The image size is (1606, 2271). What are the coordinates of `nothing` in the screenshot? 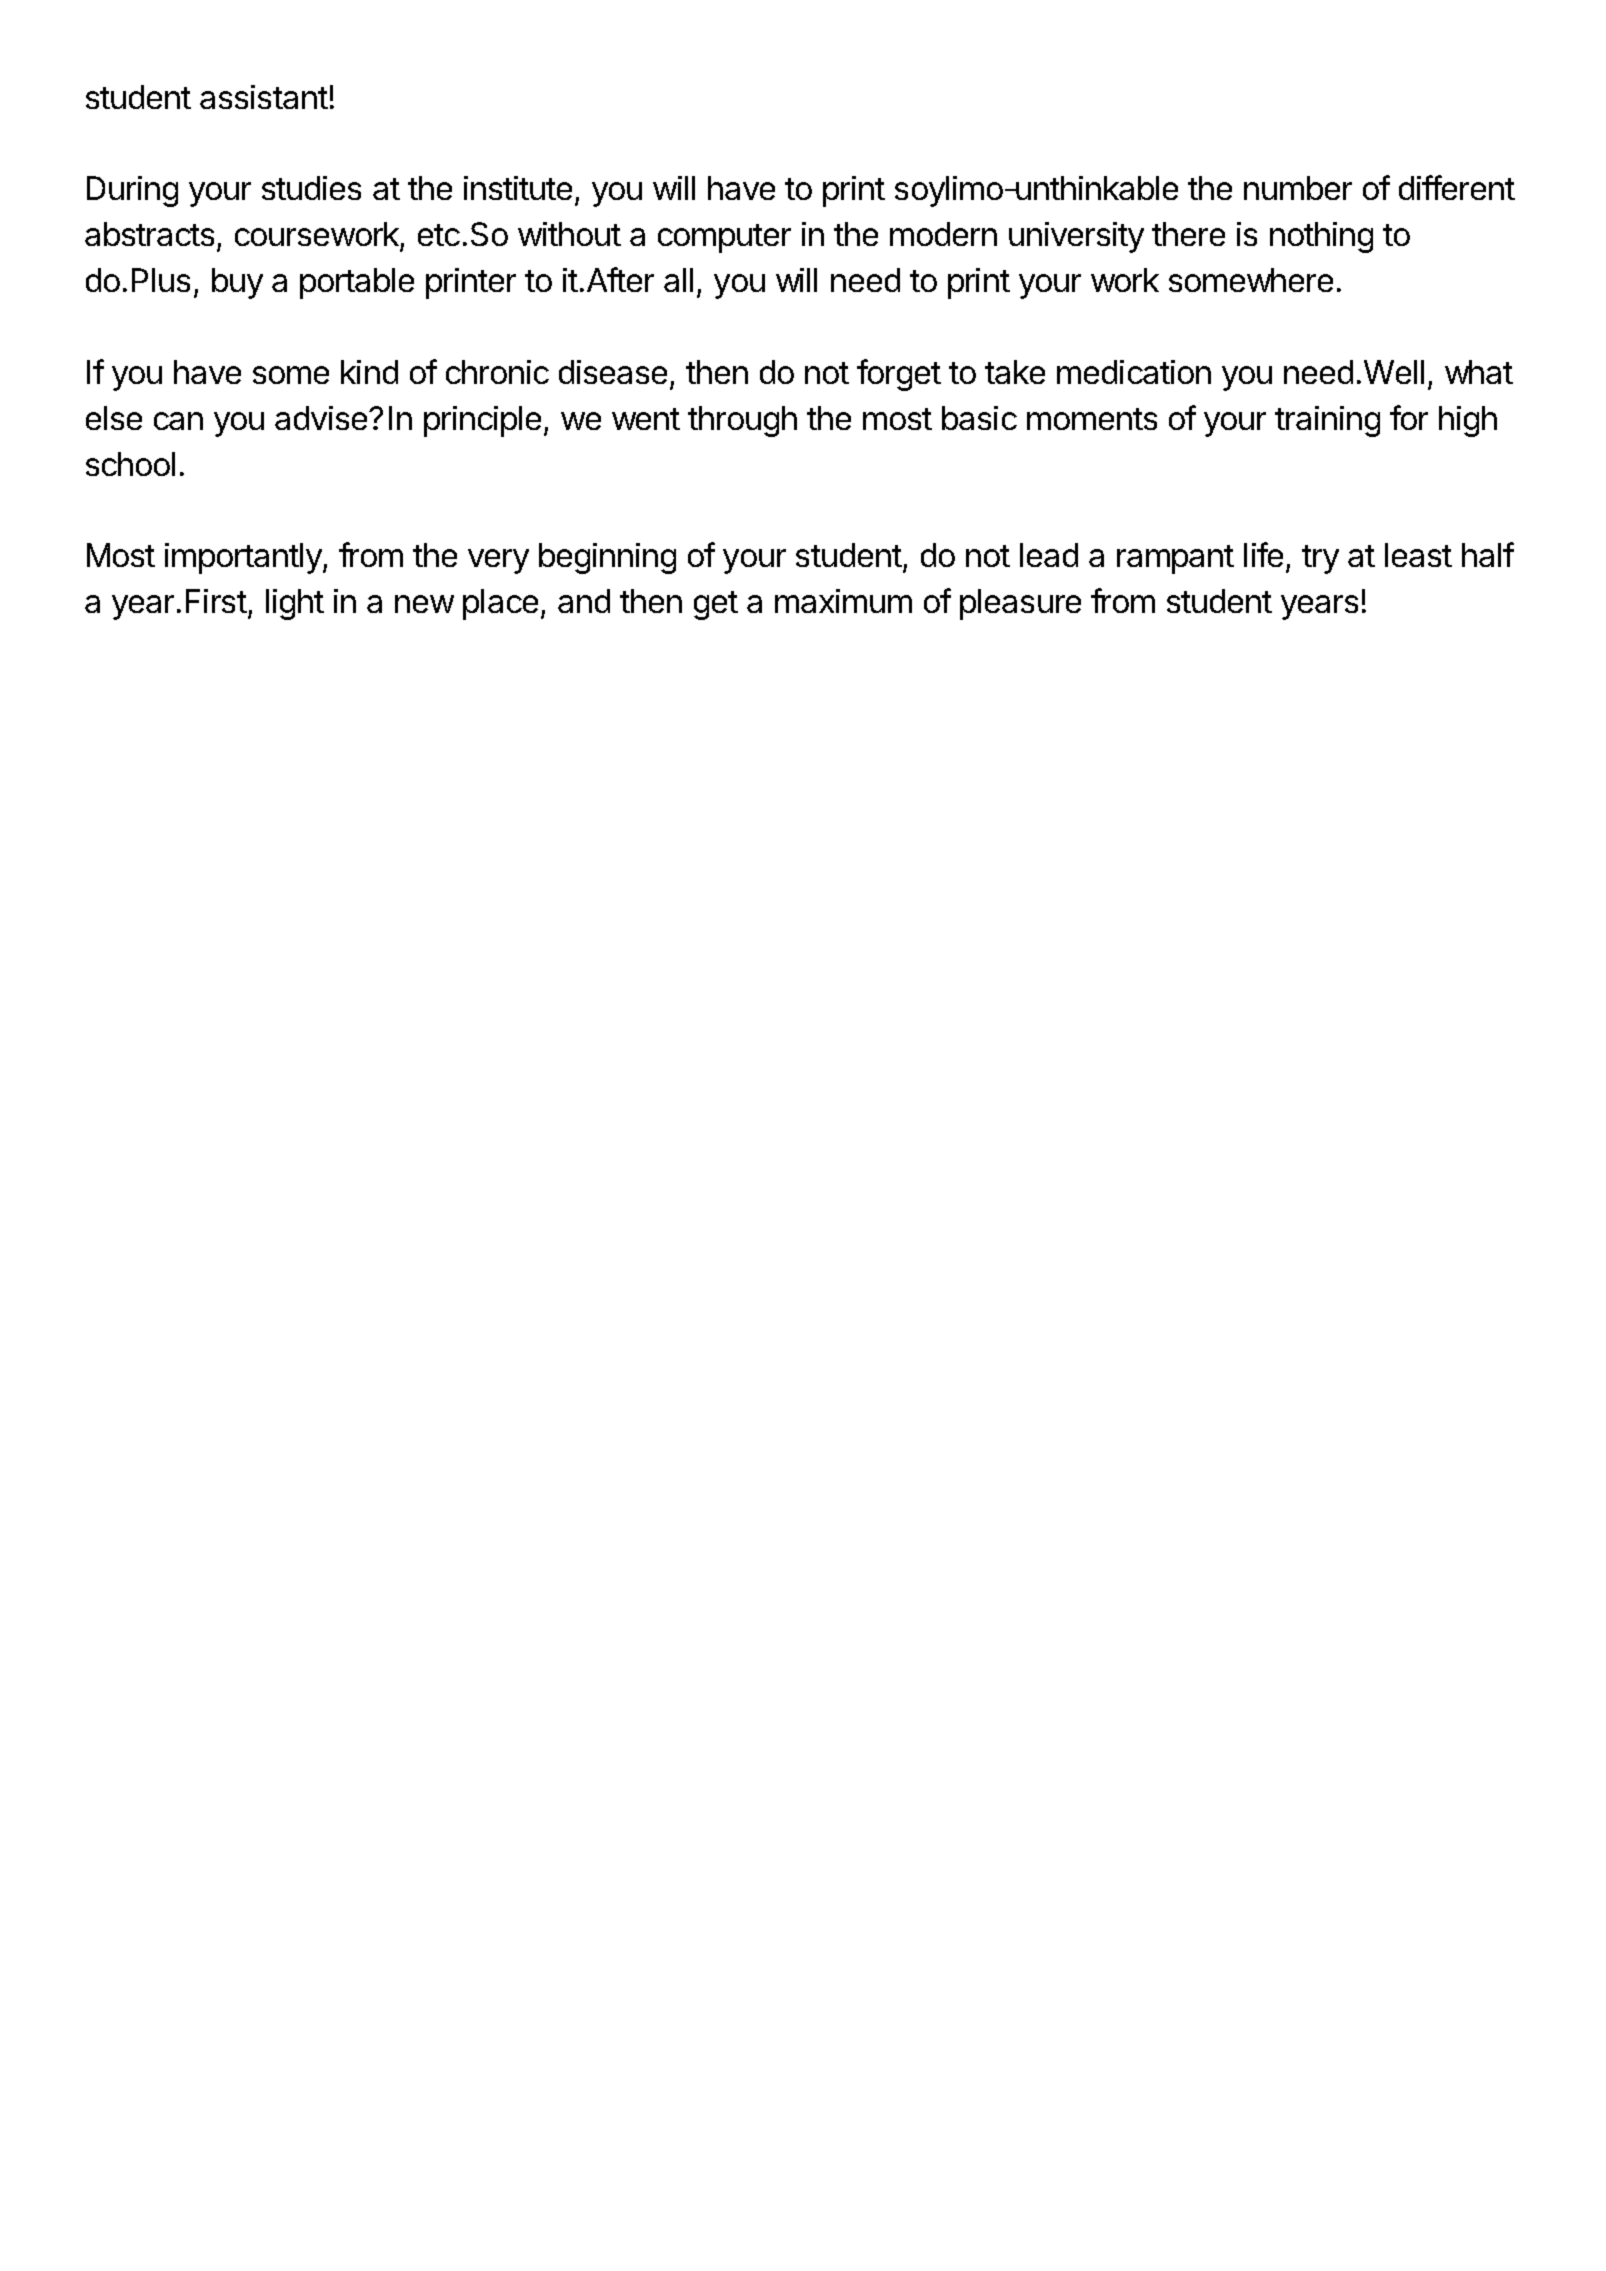 It's located at (1321, 237).
